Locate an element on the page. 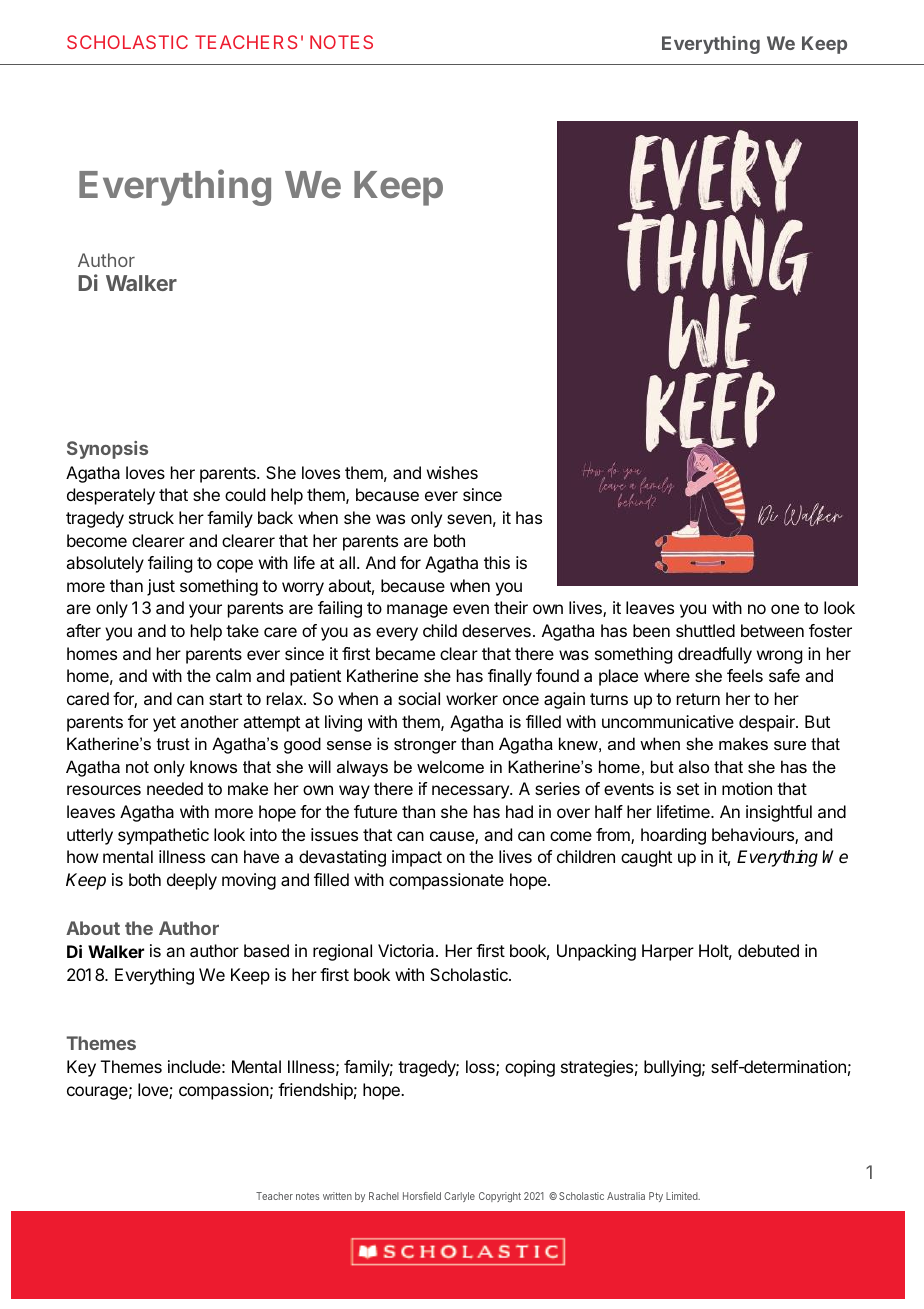  take is located at coordinates (242, 630).
